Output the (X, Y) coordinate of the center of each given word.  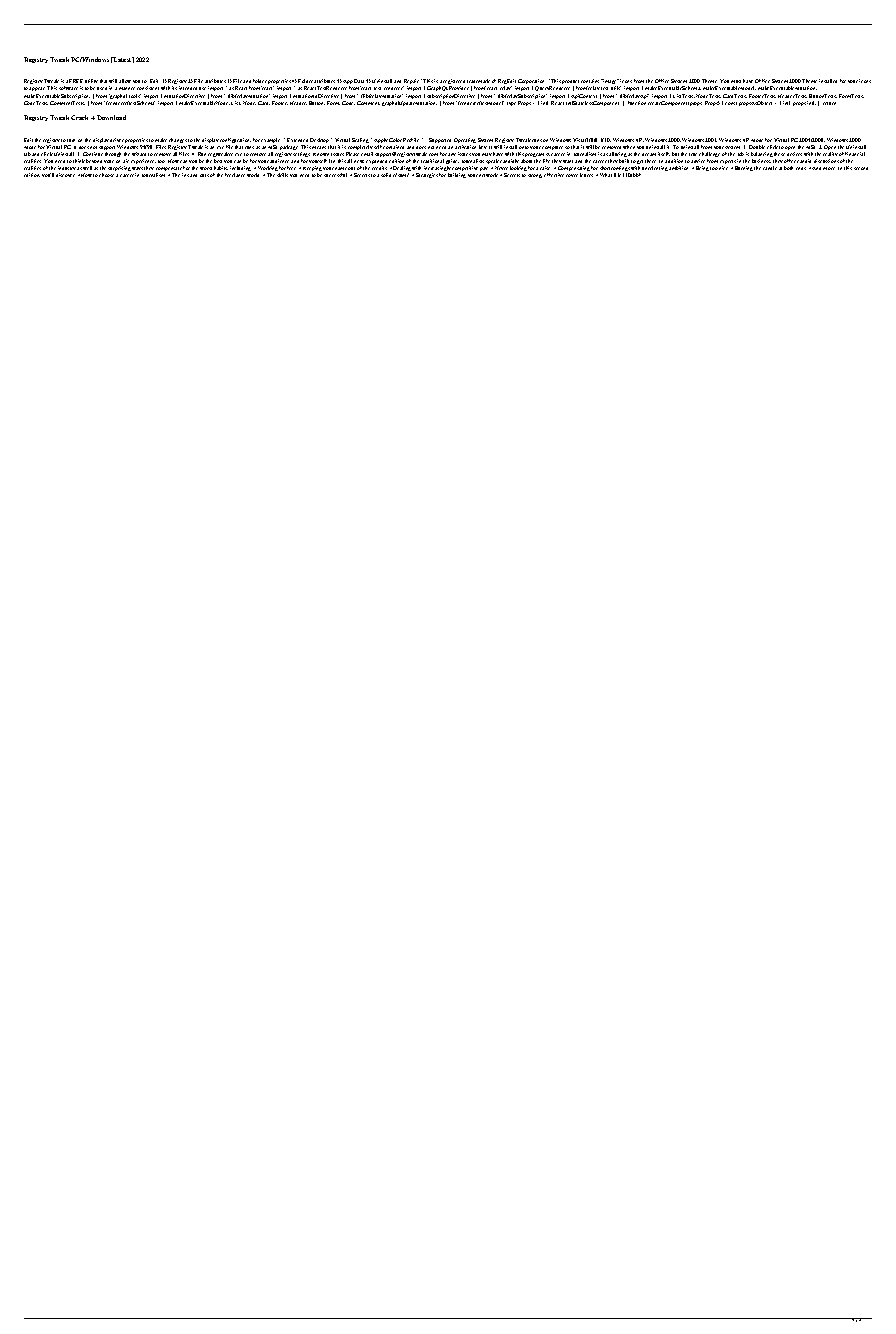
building (457, 175)
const (731, 103)
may (487, 154)
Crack (81, 117)
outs (204, 175)
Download (111, 117)
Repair (412, 83)
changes (177, 142)
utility (92, 83)
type (511, 104)
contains (590, 81)
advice (698, 161)
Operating (465, 142)
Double (757, 147)
